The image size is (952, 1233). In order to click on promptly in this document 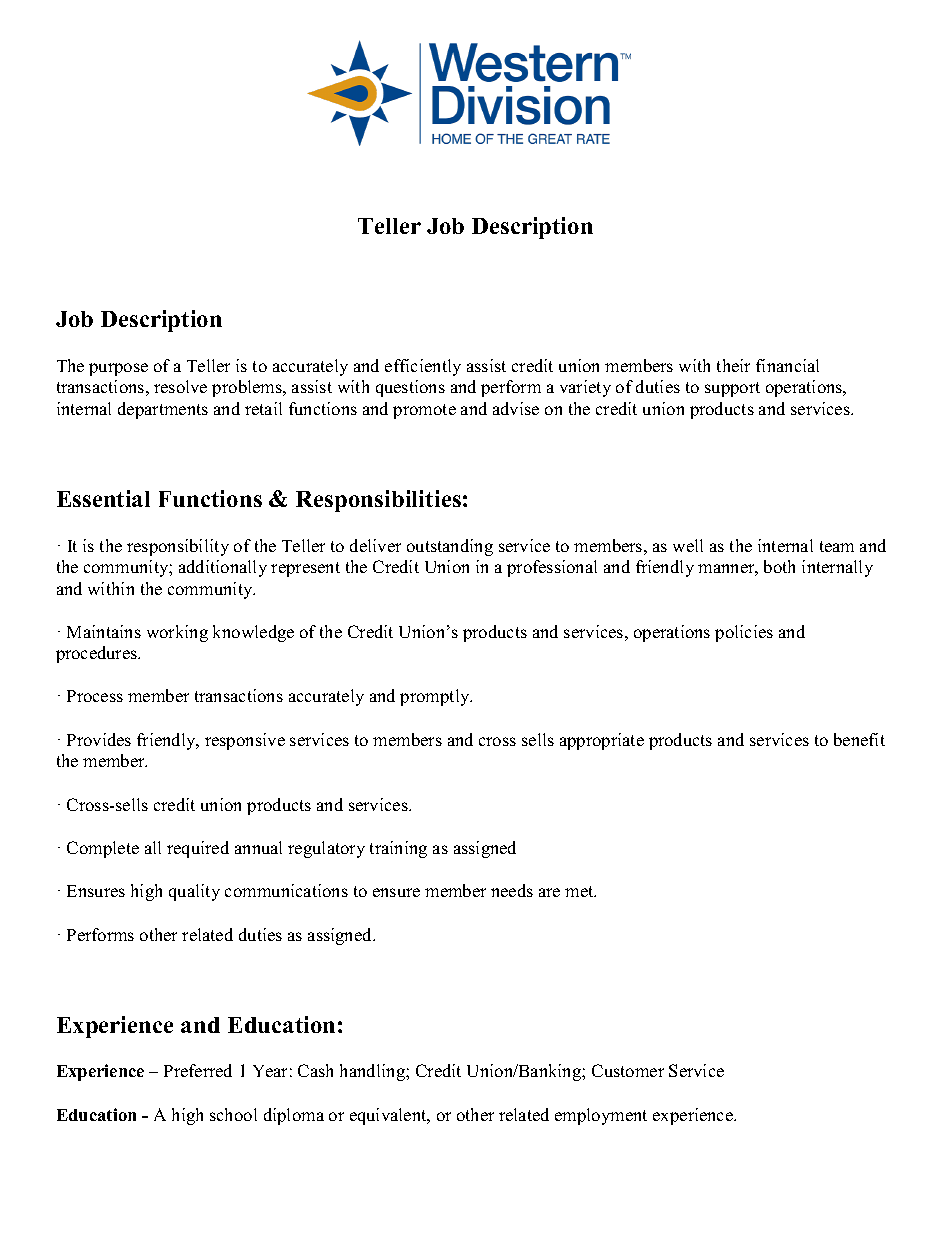, I will do `click(436, 697)`.
